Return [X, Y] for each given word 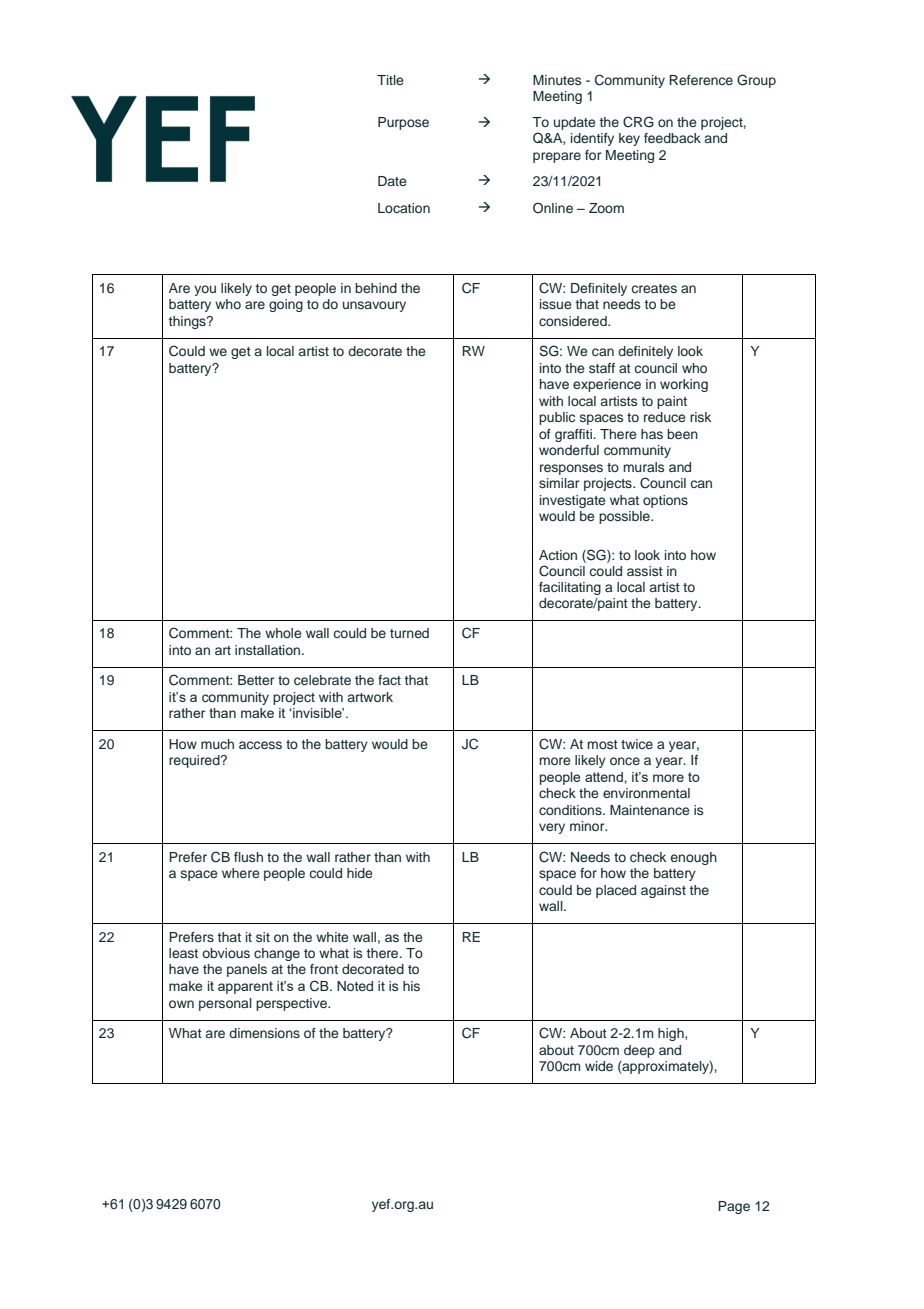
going [286, 305]
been [682, 434]
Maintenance [650, 810]
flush [248, 857]
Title [390, 80]
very [552, 828]
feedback [672, 138]
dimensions [264, 1033]
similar [559, 483]
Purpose [403, 123]
